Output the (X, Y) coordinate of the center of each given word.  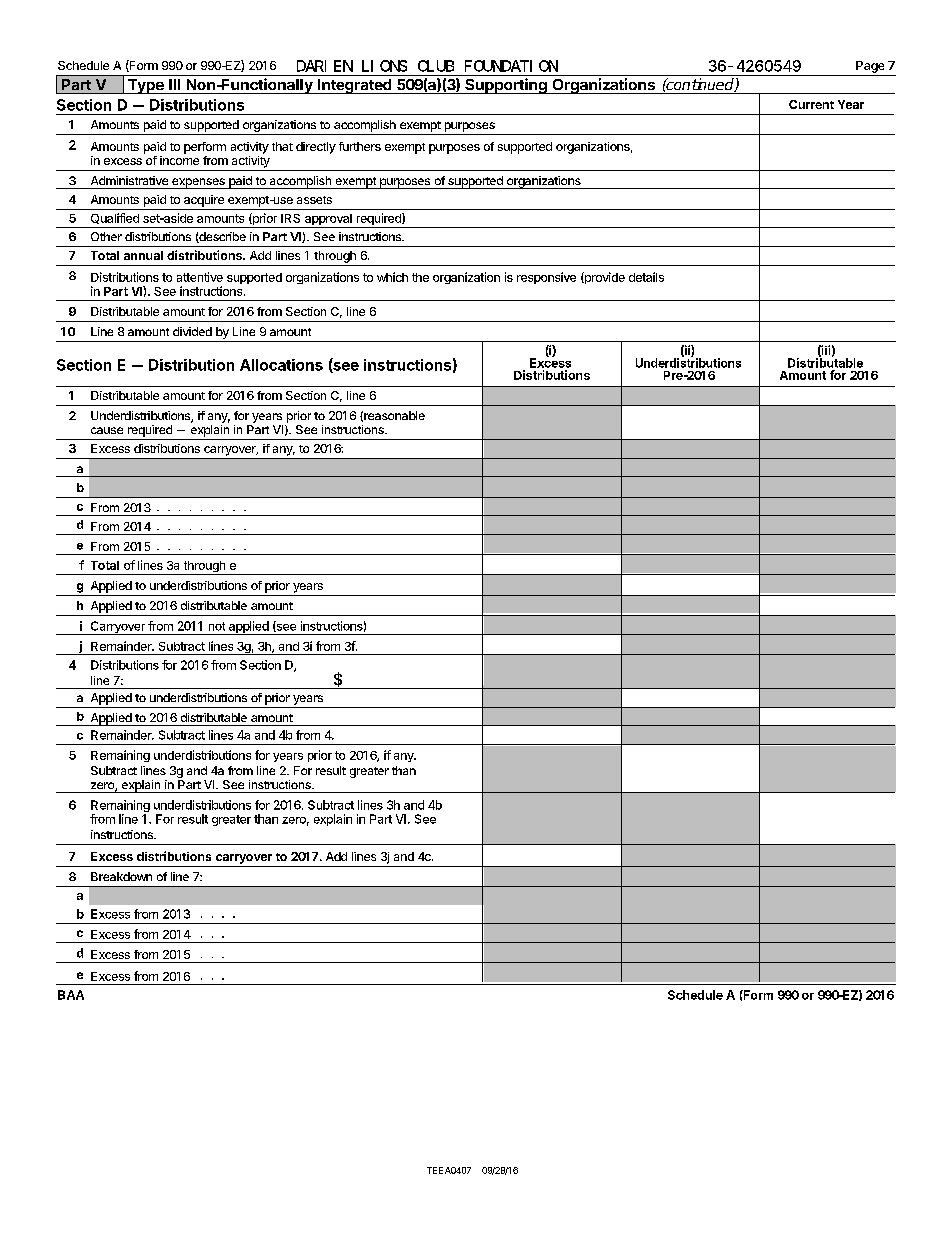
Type (145, 86)
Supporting (506, 86)
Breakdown (121, 876)
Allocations (281, 365)
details (646, 277)
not (217, 626)
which (392, 277)
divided (192, 331)
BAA (71, 995)
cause (107, 430)
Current (811, 104)
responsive (546, 278)
